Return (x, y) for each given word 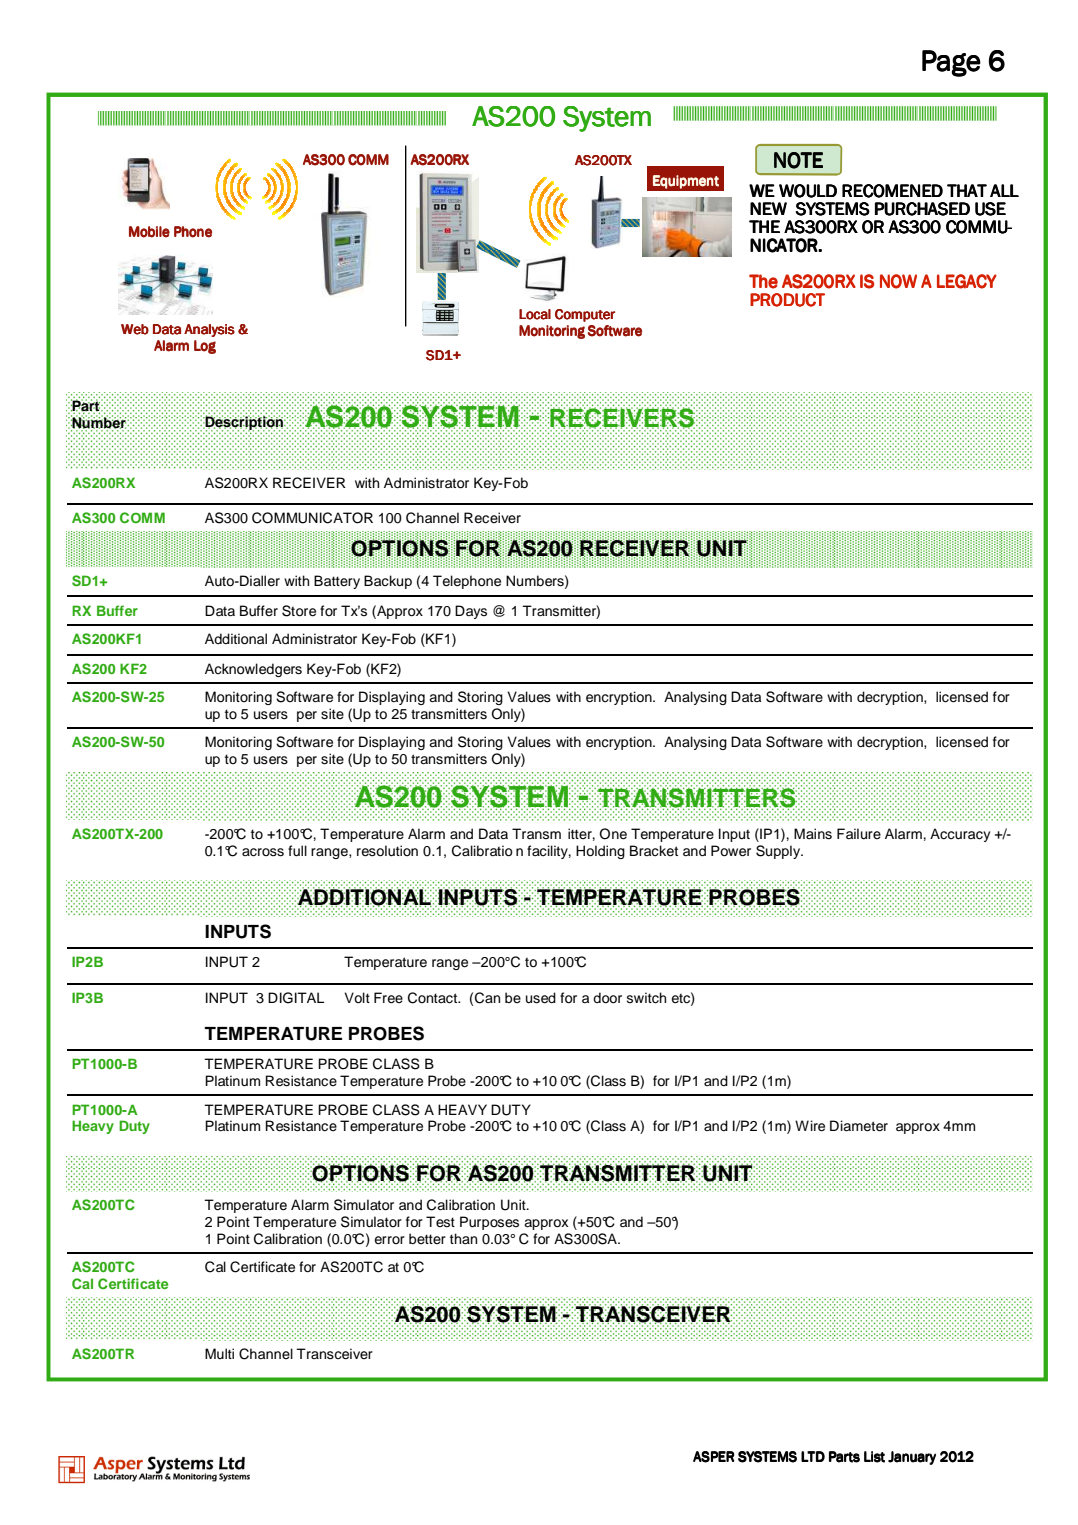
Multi (219, 1353)
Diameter (859, 1126)
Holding (600, 852)
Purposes (489, 1223)
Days (471, 612)
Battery (337, 582)
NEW (768, 208)
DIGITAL (296, 998)
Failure (859, 834)
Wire (810, 1126)
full (297, 851)
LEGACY (967, 281)
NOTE (798, 160)
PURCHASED (922, 209)
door (607, 998)
